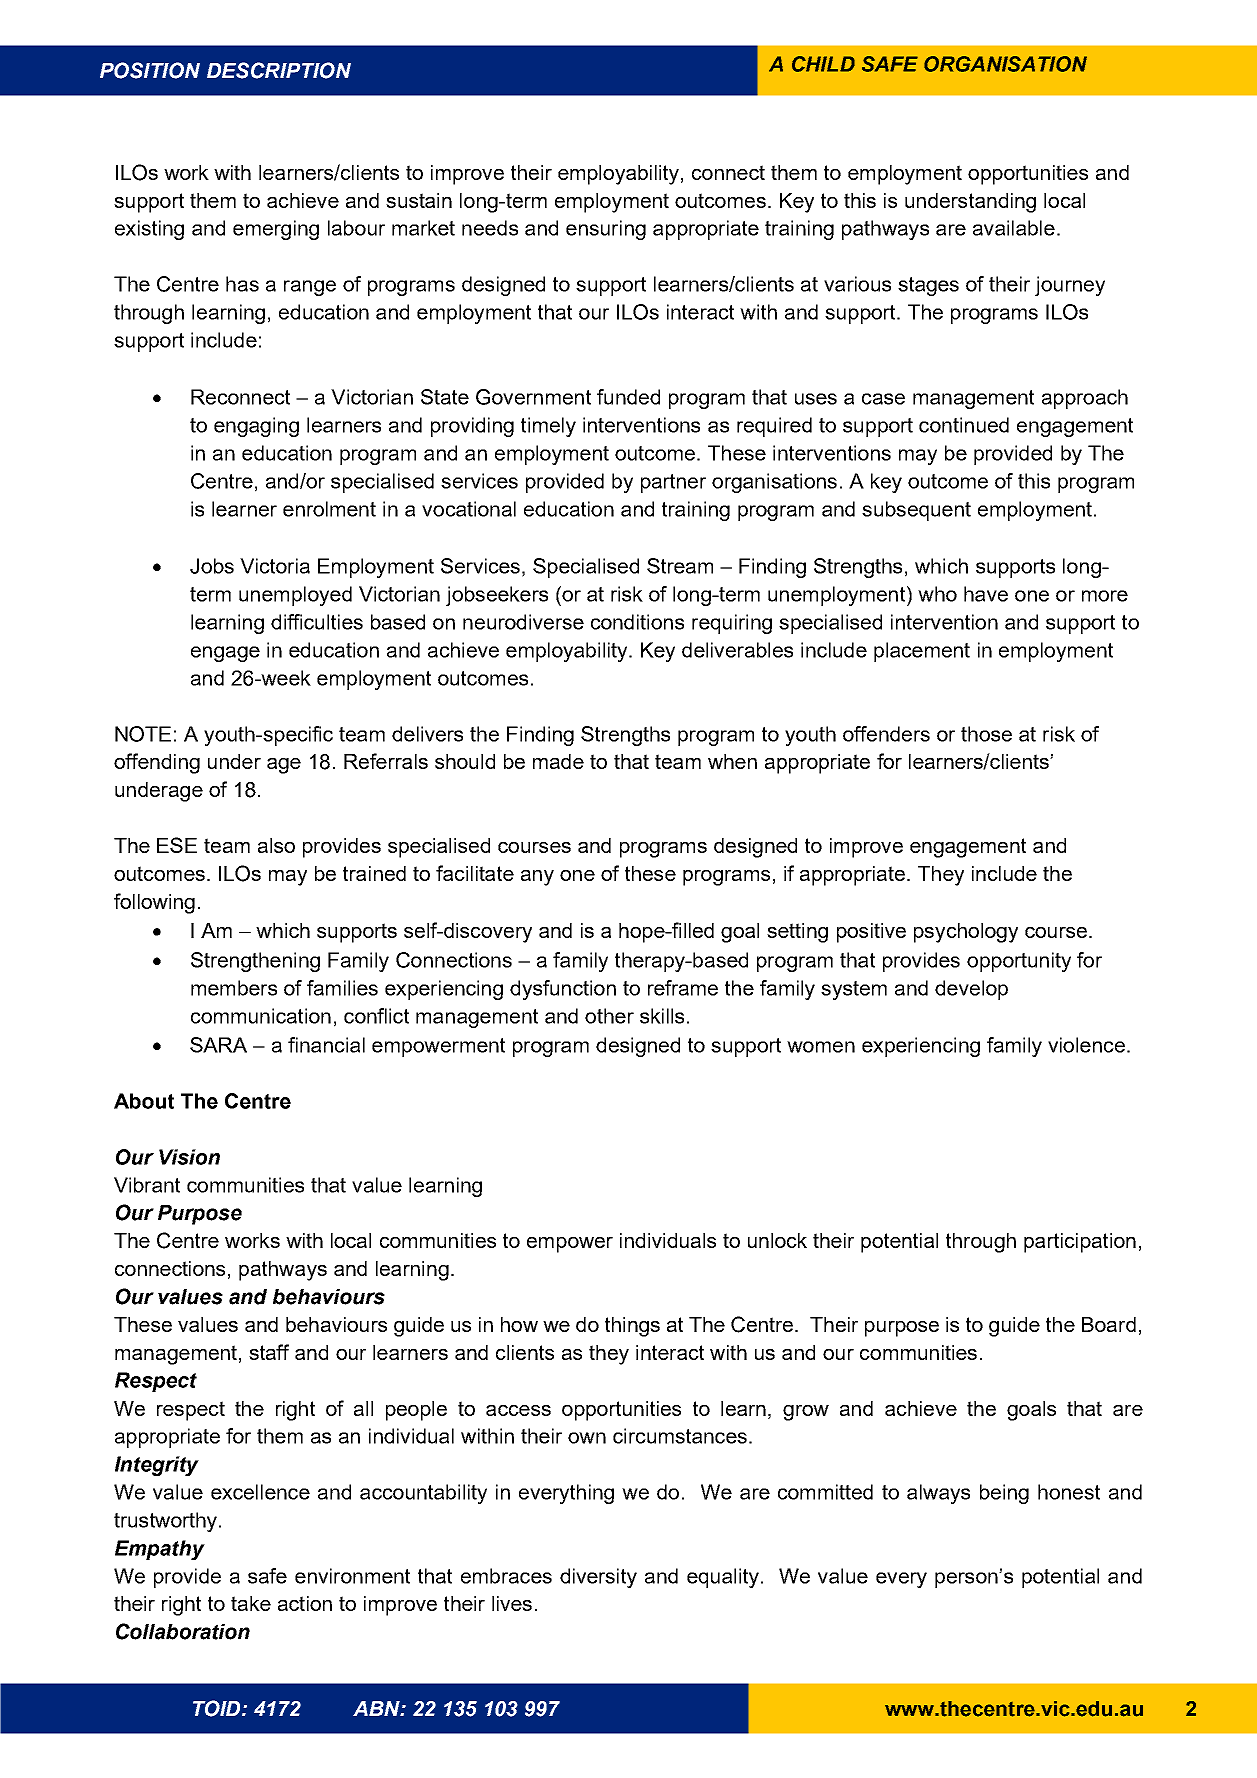 This page has height=1778, width=1257. Describe the element at coordinates (598, 1578) in the page. I see `diversity` at that location.
